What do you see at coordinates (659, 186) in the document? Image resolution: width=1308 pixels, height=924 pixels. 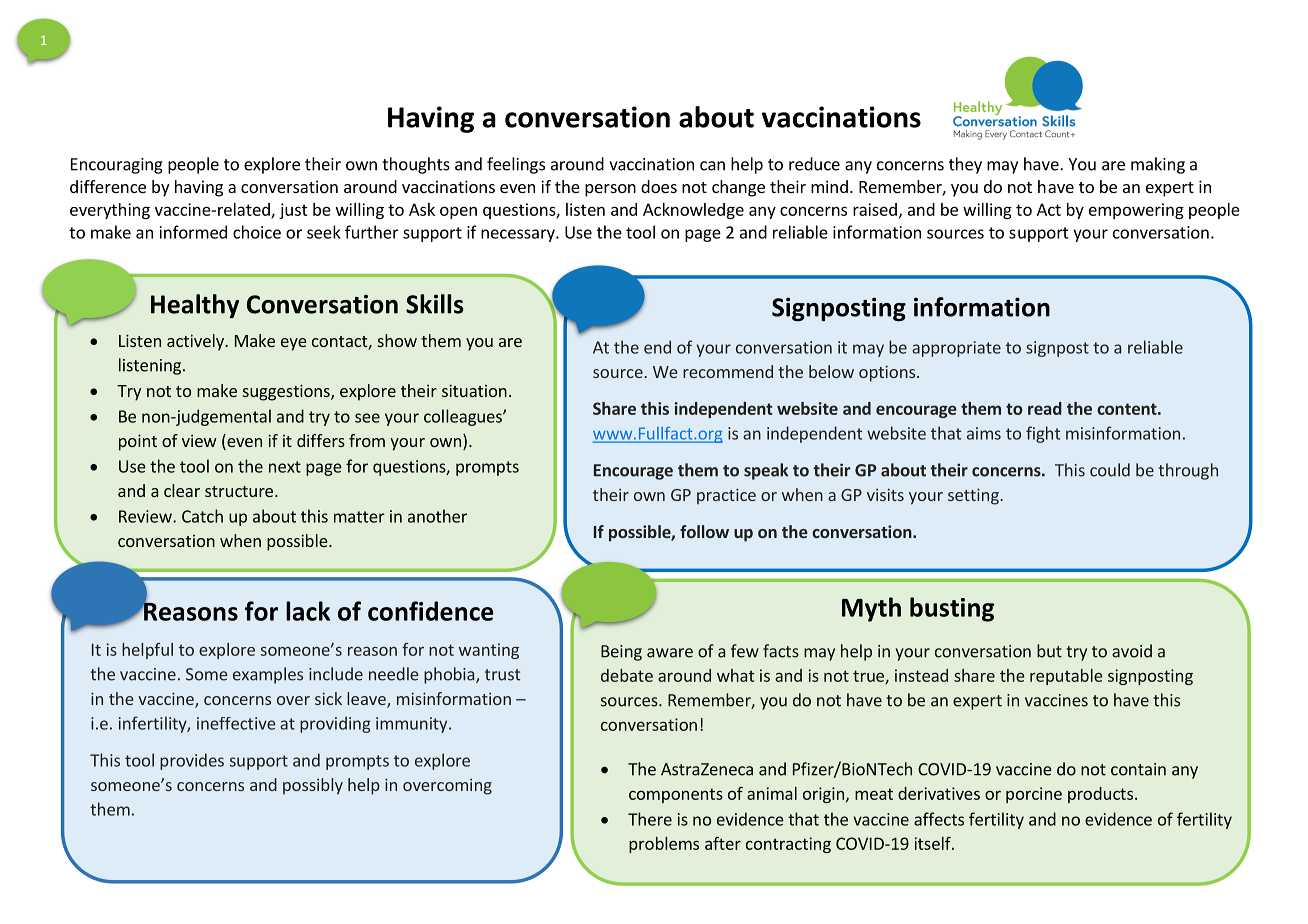 I see `does` at bounding box center [659, 186].
